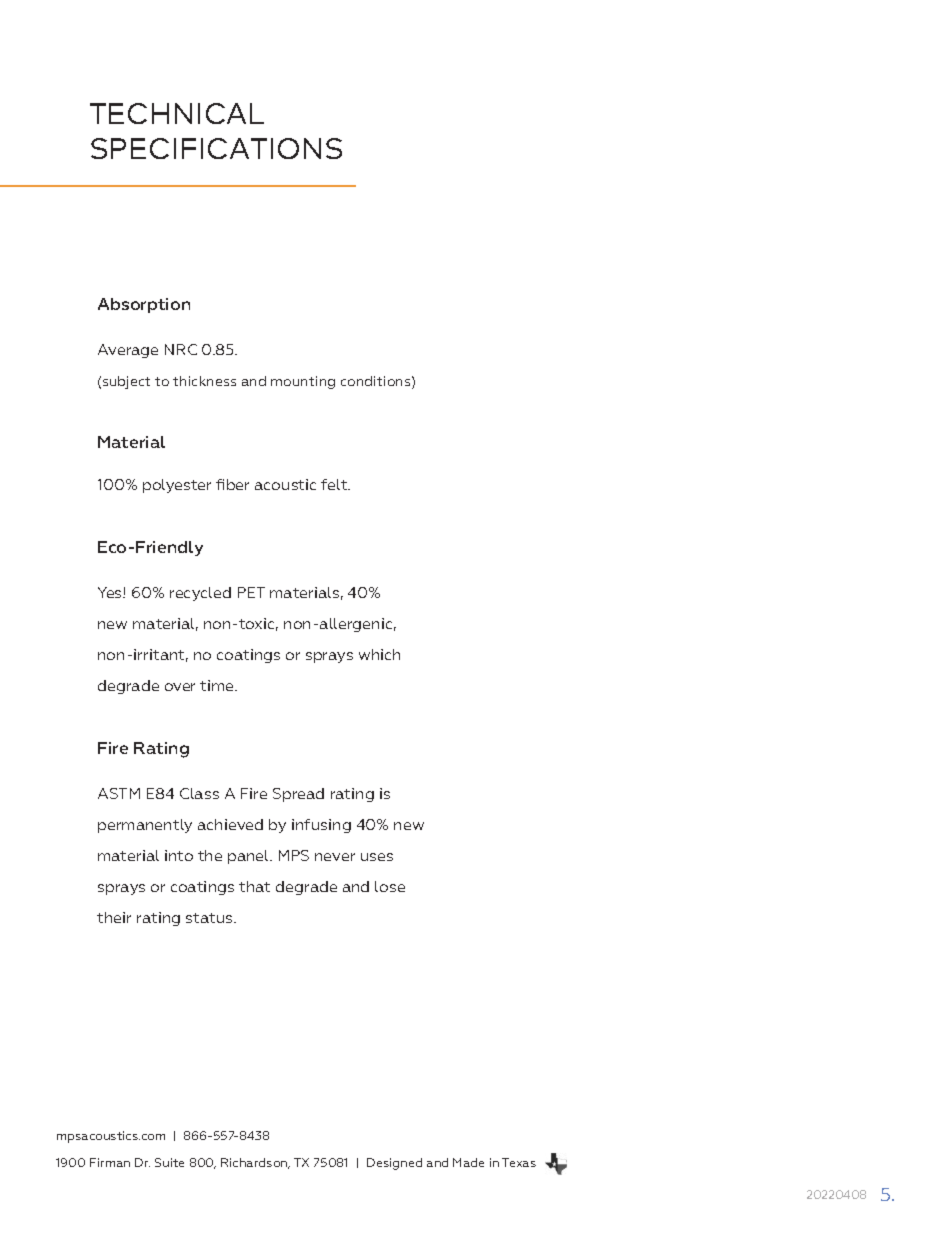  What do you see at coordinates (177, 486) in the image?
I see `polyester` at bounding box center [177, 486].
